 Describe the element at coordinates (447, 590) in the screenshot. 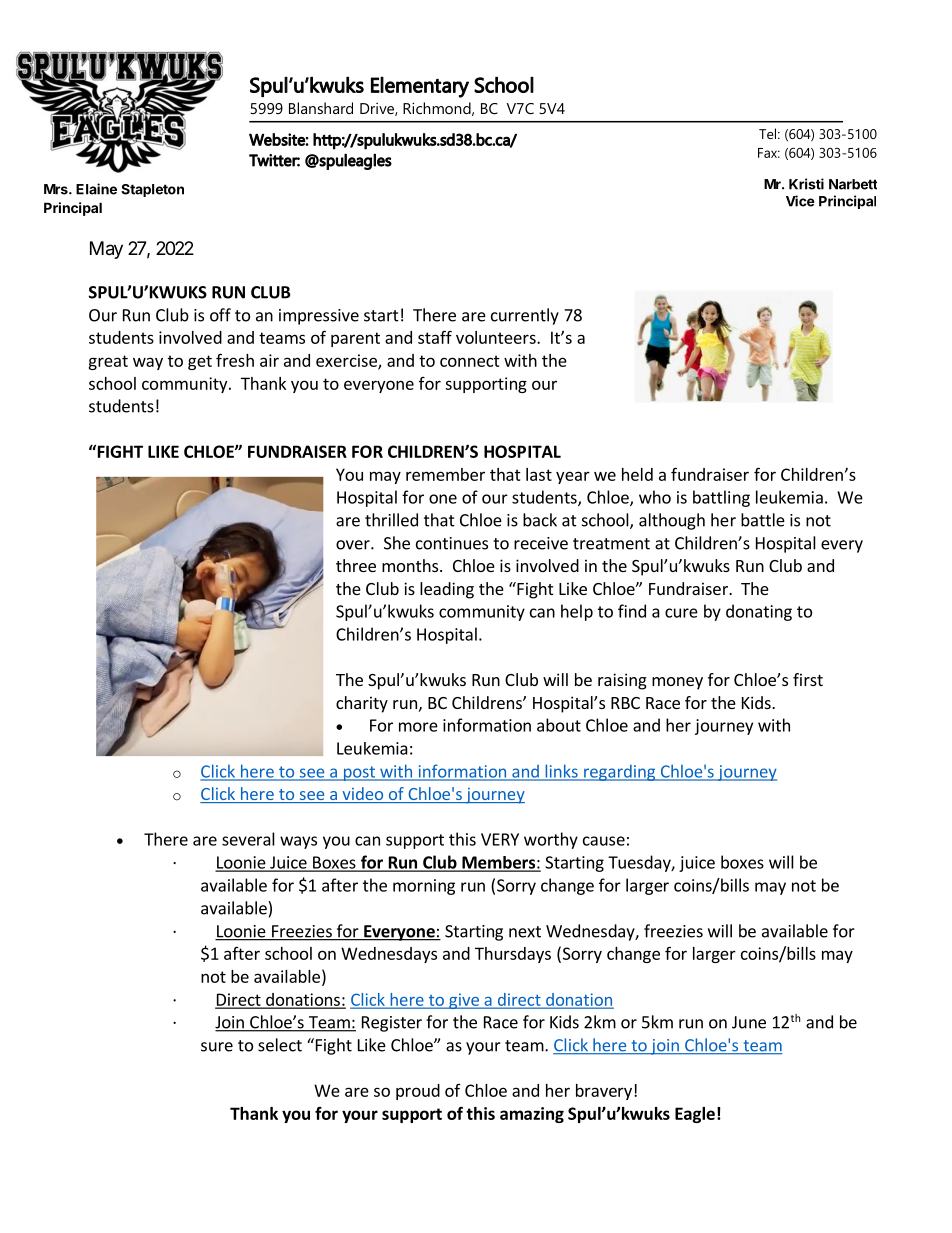

I see `leading` at that location.
